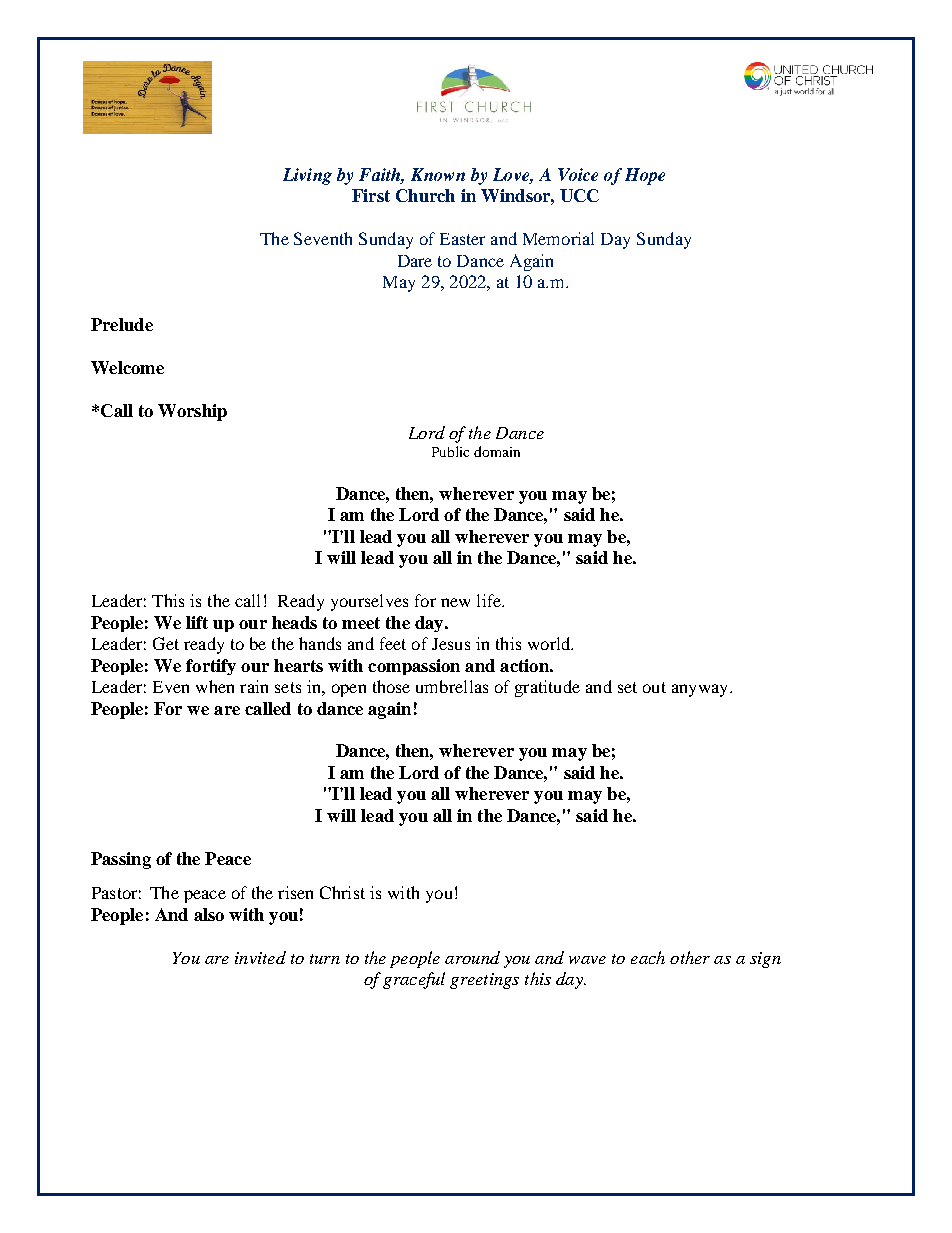  Describe the element at coordinates (391, 686) in the screenshot. I see `those` at that location.
